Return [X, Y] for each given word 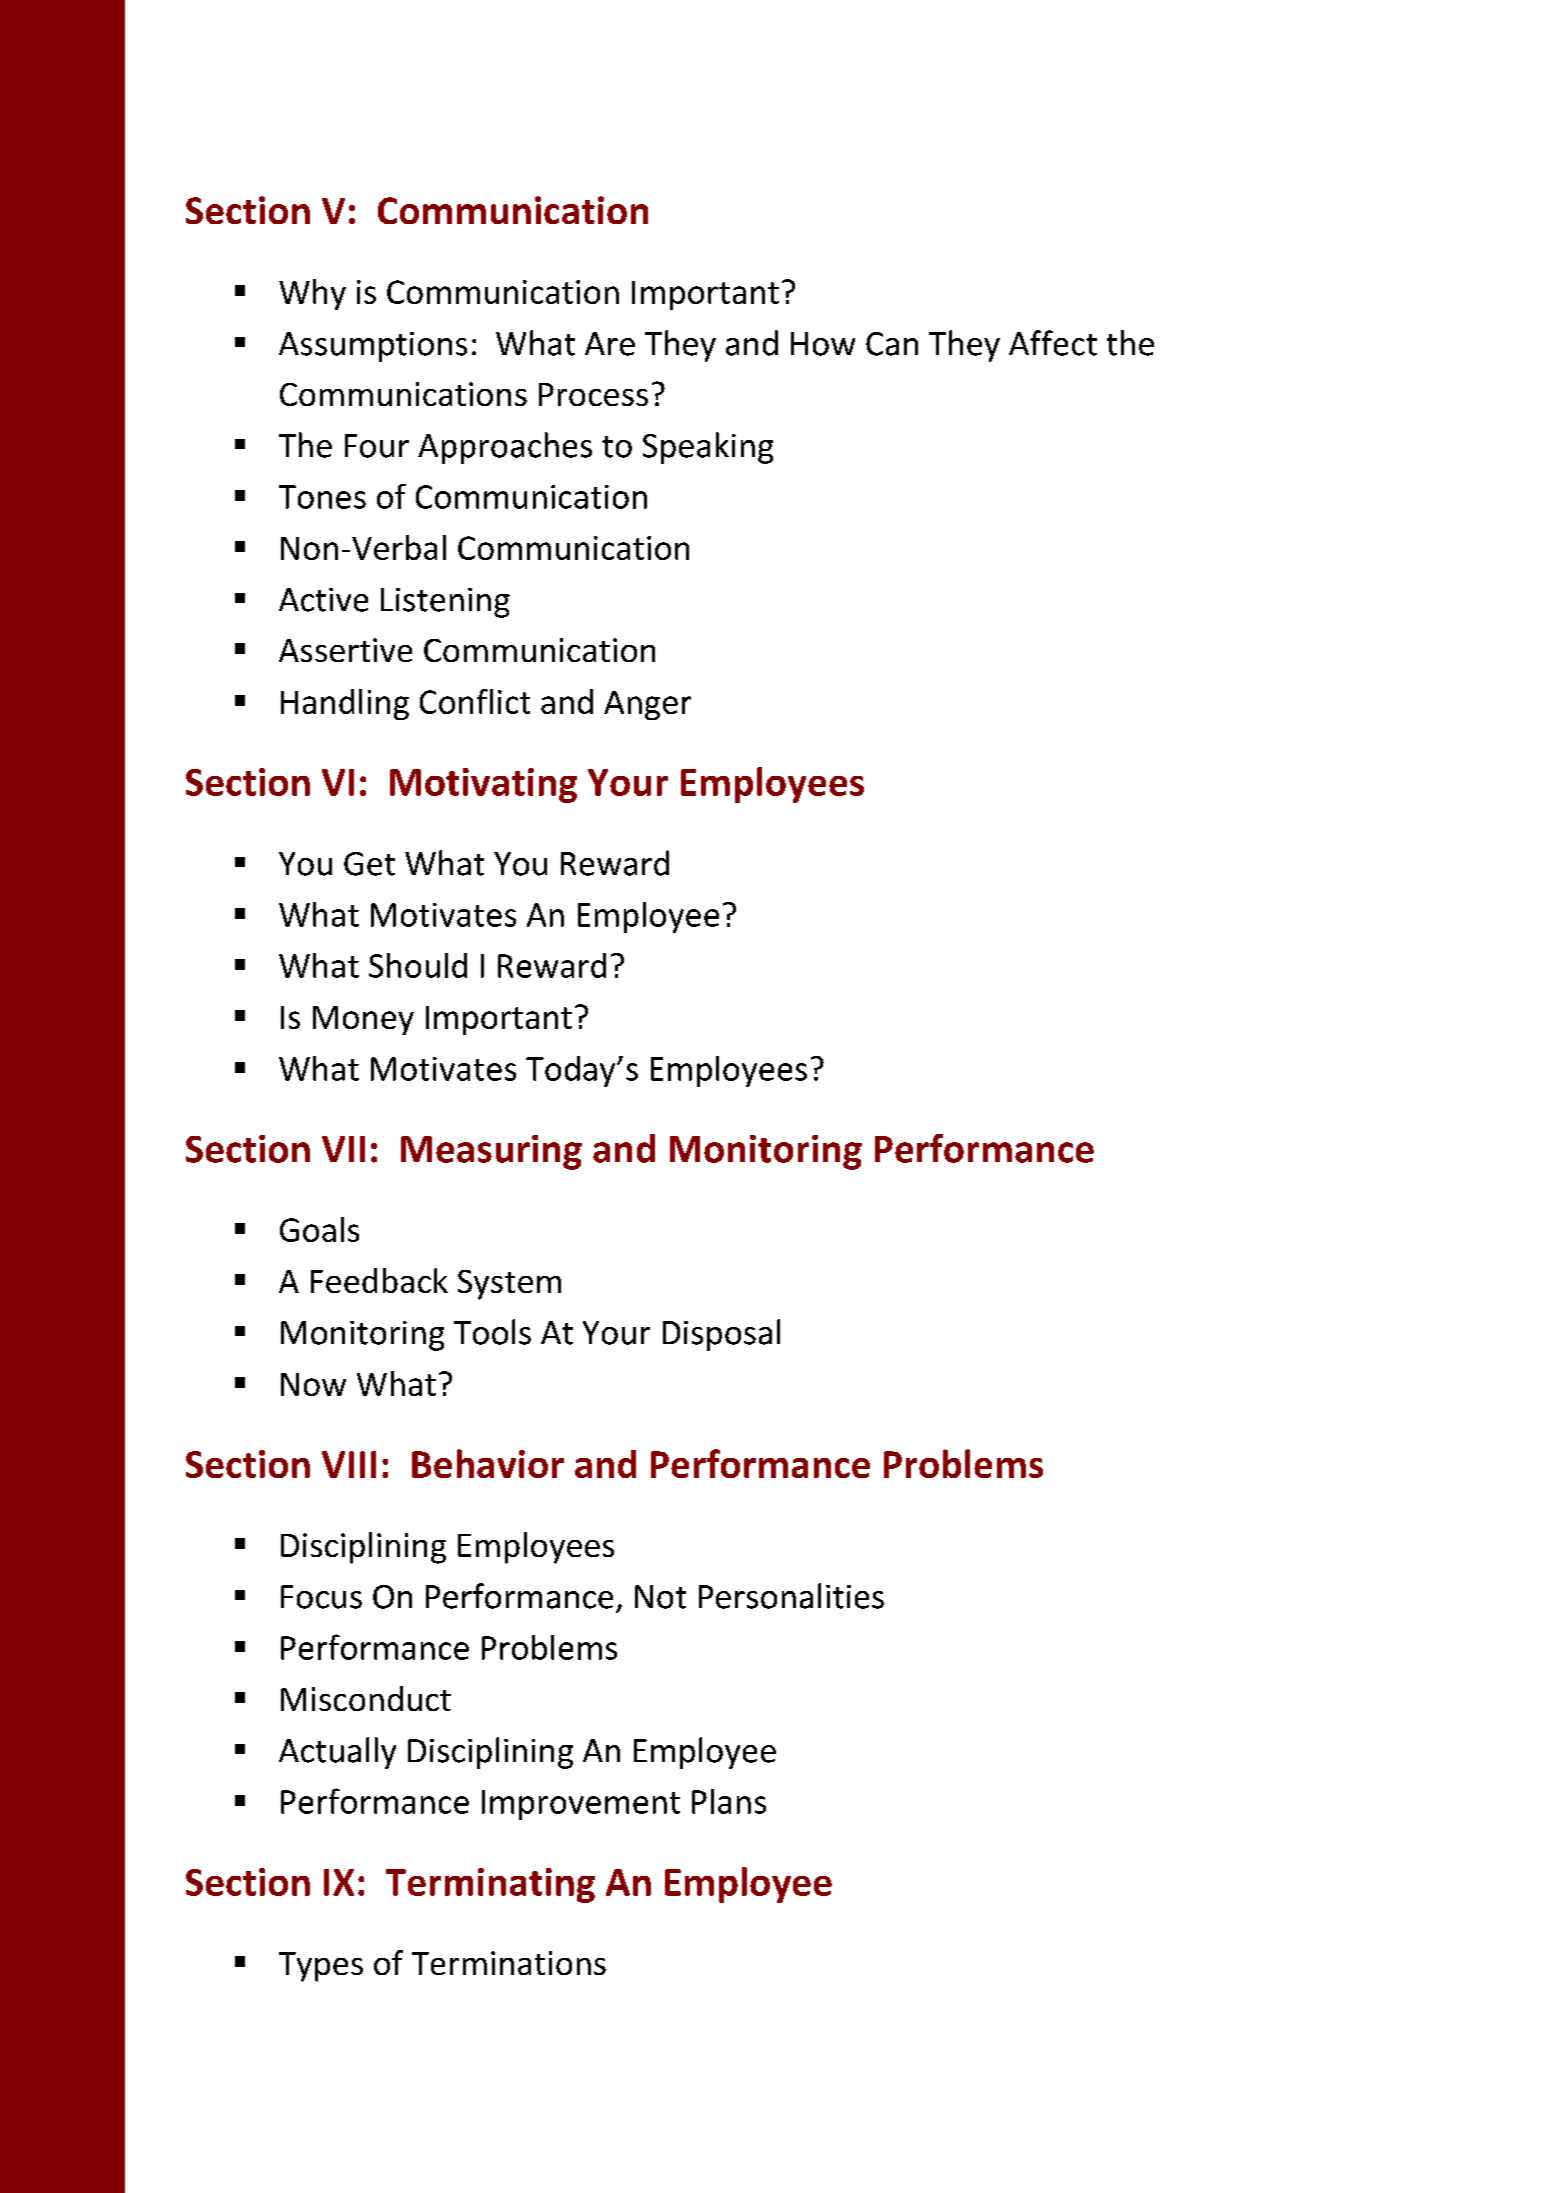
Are [610, 344]
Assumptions [373, 347]
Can [892, 344]
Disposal [721, 1335]
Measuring [491, 1152]
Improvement [581, 1805]
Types [321, 1967]
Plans [729, 1801]
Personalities [791, 1596]
